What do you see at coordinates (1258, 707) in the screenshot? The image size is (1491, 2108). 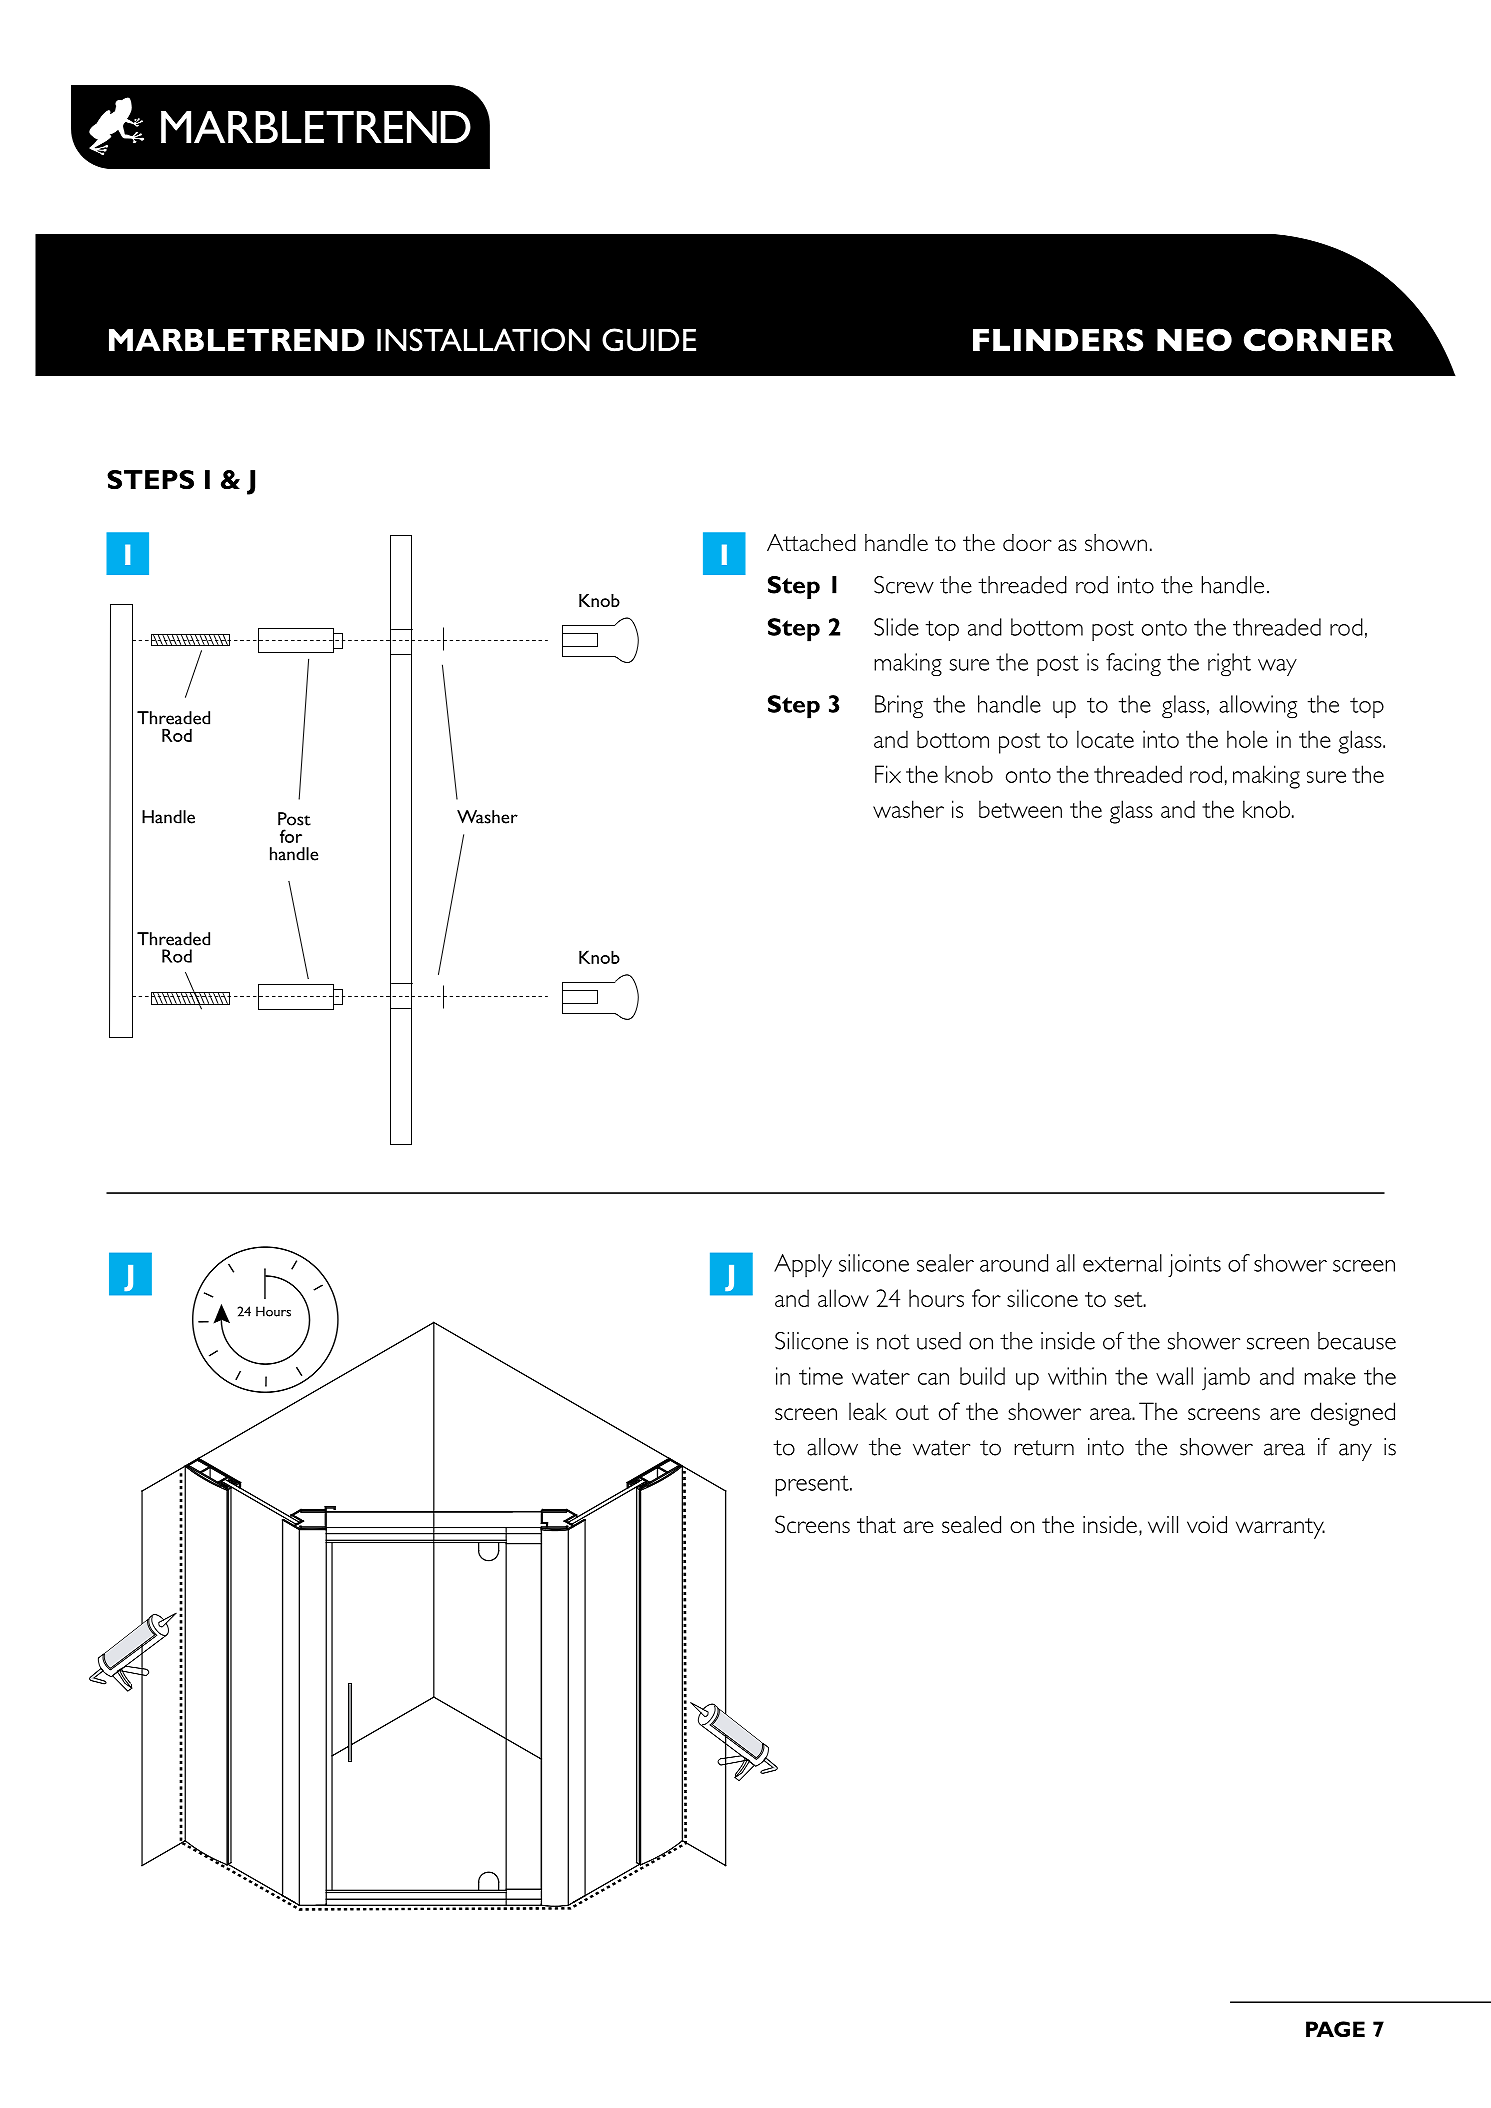 I see `allowing` at bounding box center [1258, 707].
